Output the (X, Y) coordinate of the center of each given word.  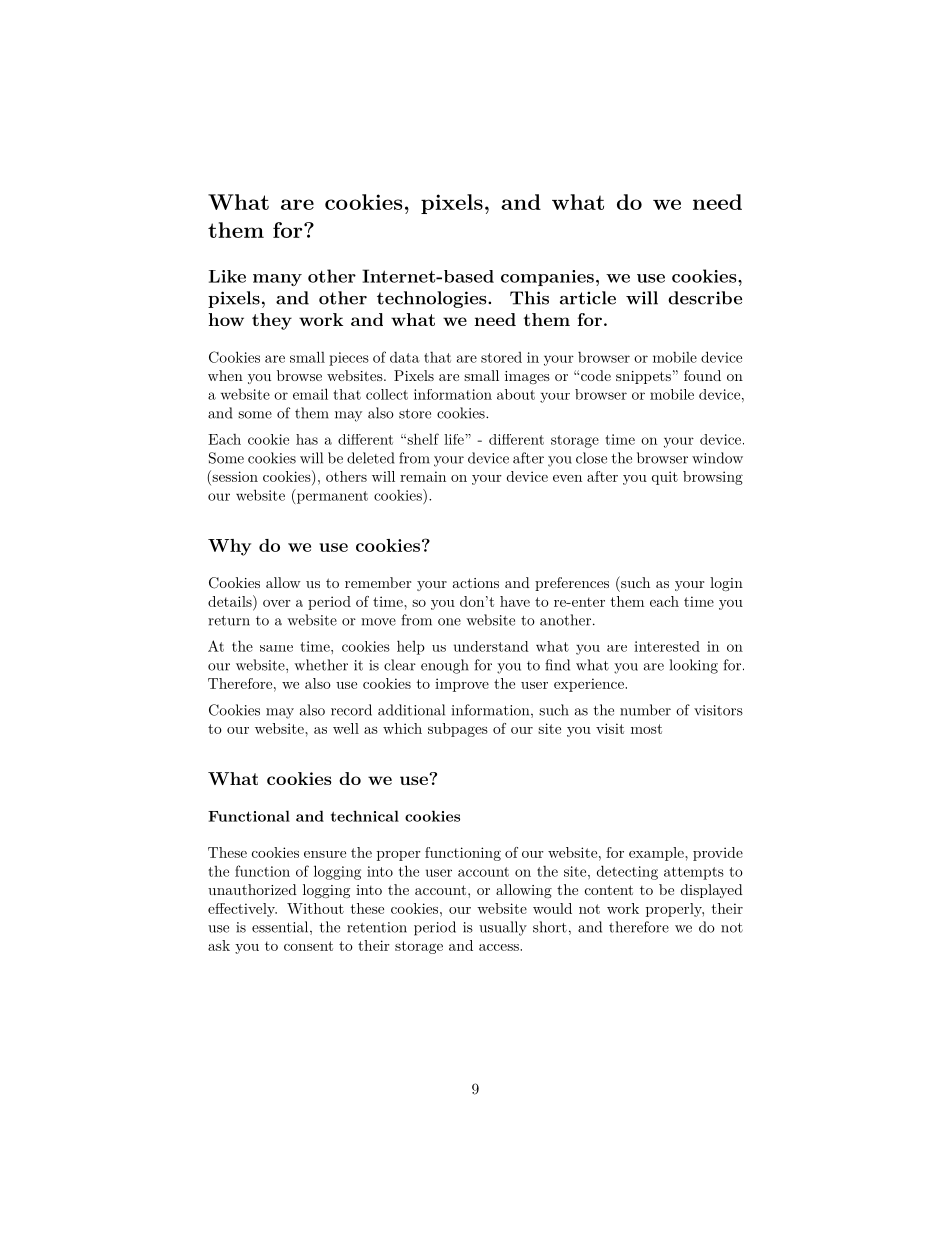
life (455, 439)
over (277, 603)
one (449, 622)
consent (308, 946)
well (346, 728)
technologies (433, 299)
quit (665, 478)
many (277, 280)
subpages (458, 730)
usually (503, 928)
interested (667, 646)
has (307, 439)
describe (705, 298)
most (646, 729)
